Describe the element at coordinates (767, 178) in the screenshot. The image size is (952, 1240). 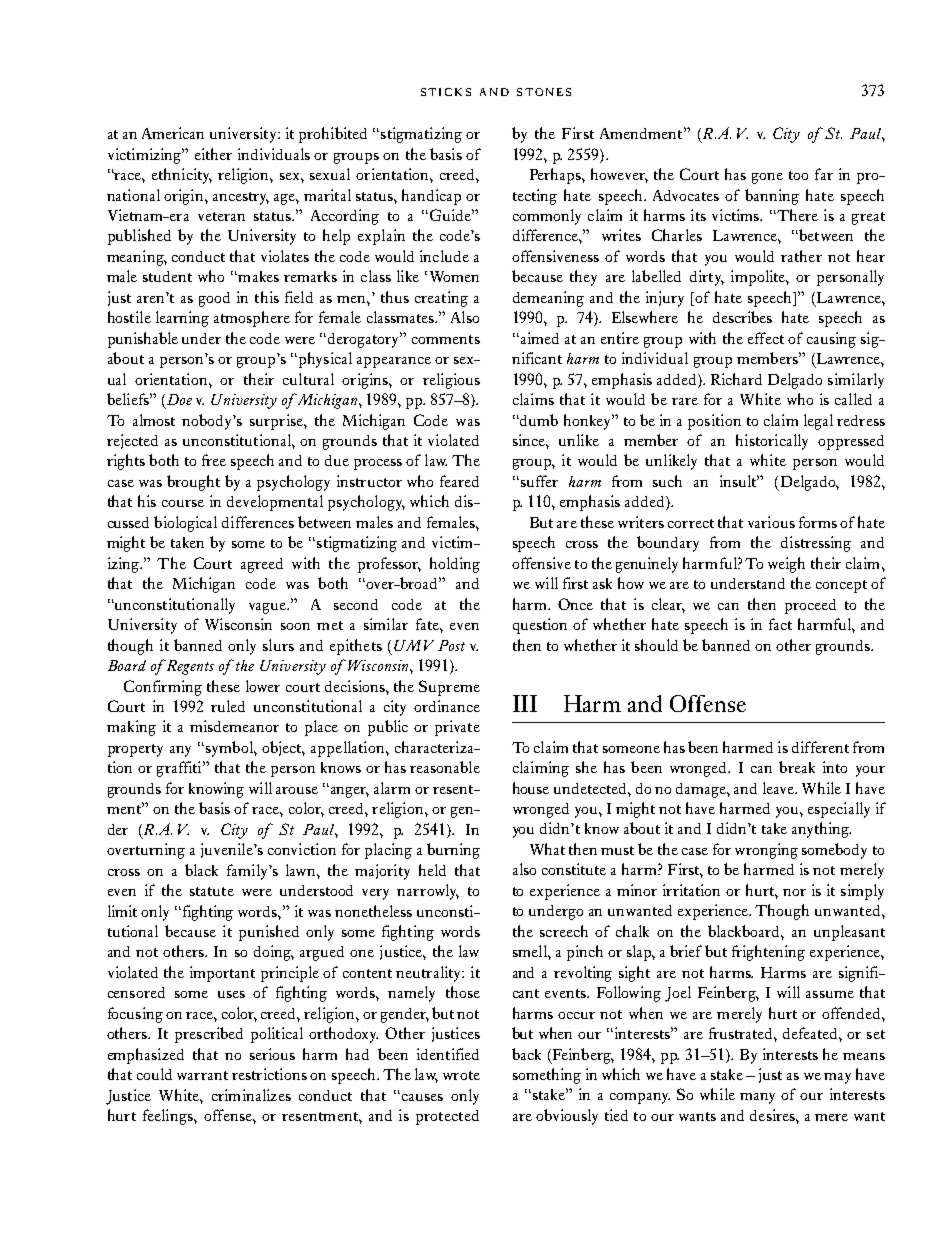
I see `gone` at that location.
